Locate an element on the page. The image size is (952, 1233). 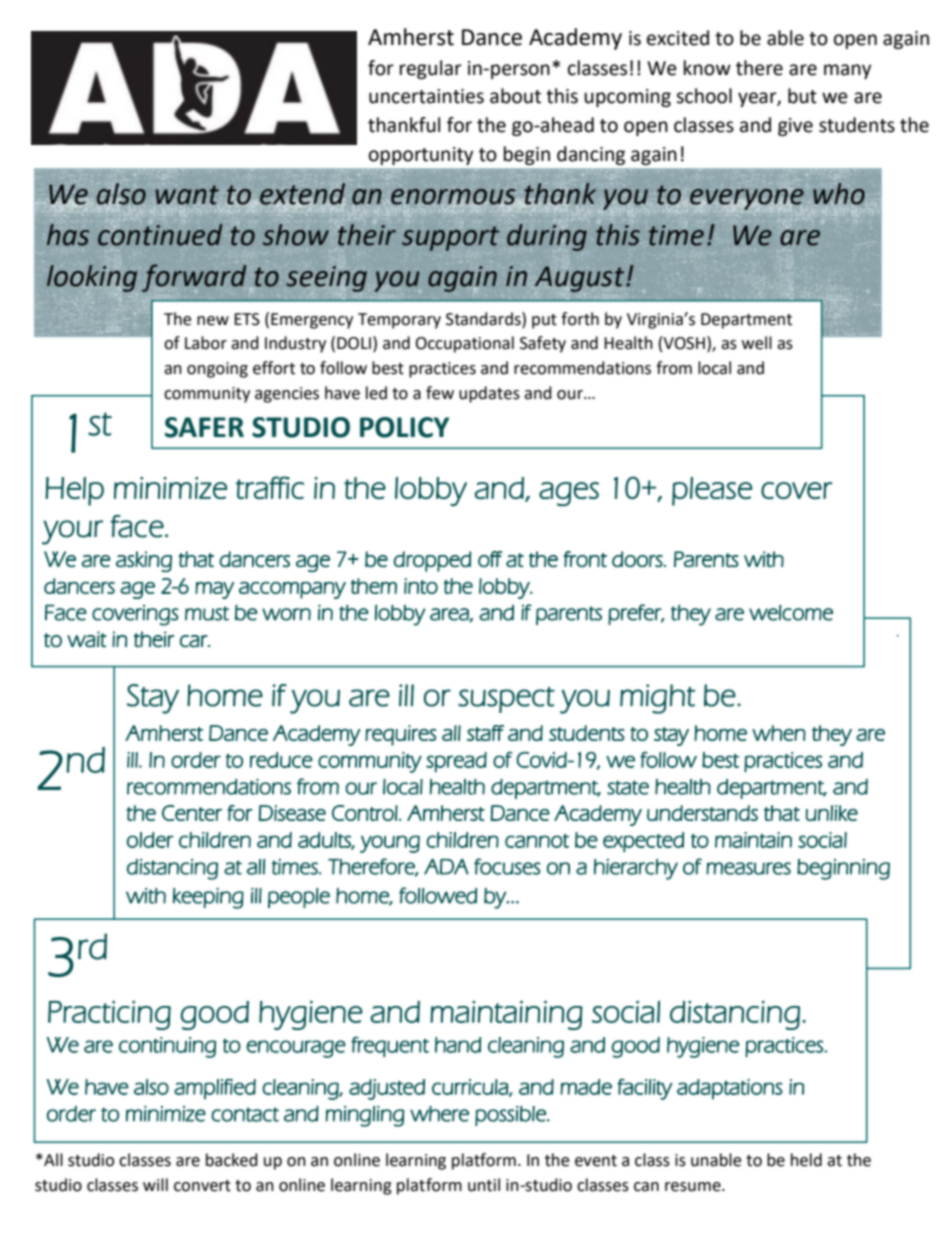
focuses is located at coordinates (507, 866).
